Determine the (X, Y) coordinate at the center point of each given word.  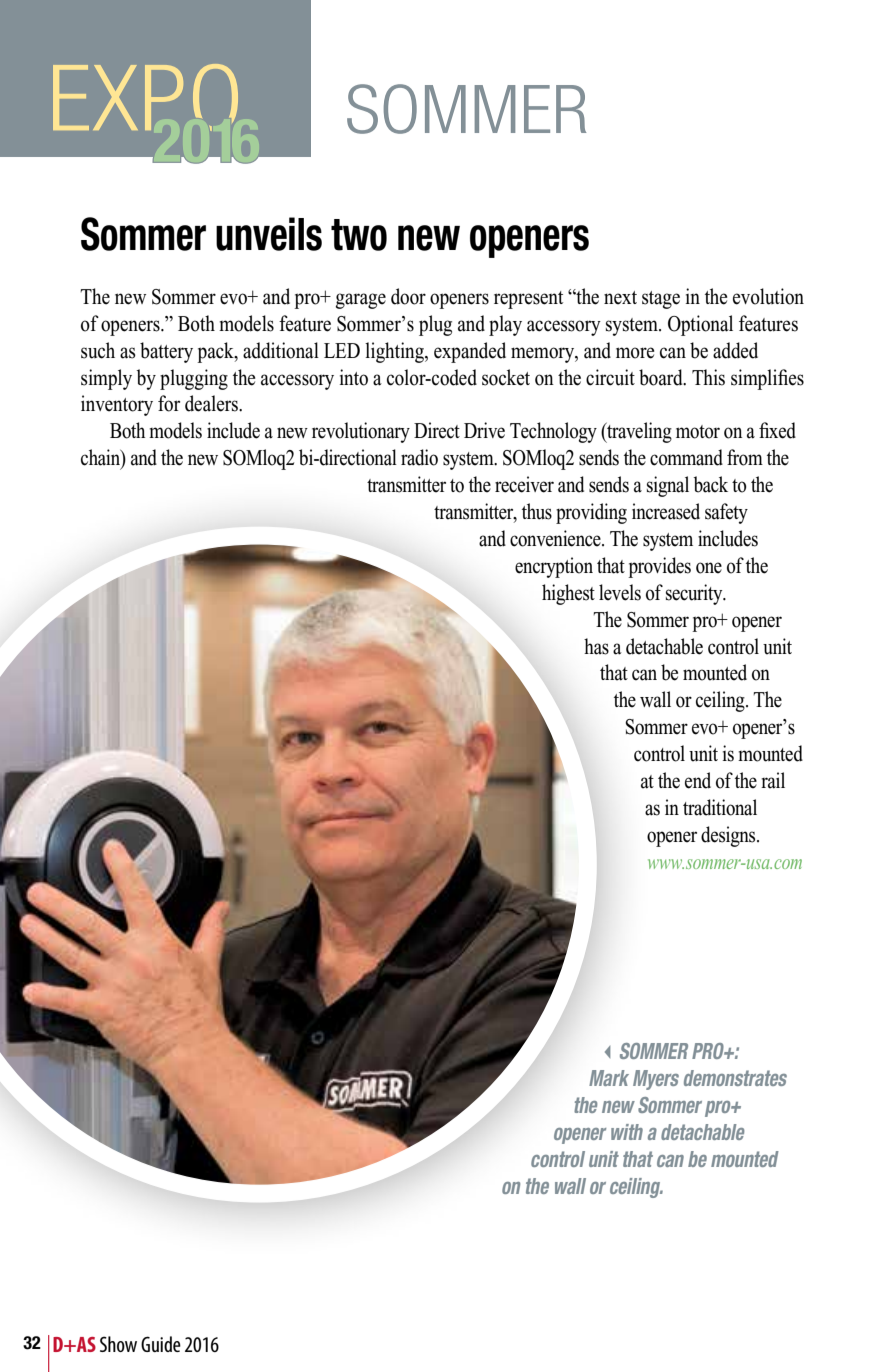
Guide (161, 1344)
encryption (554, 567)
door (408, 296)
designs (729, 836)
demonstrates (735, 1078)
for (169, 403)
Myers (656, 1080)
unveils (269, 234)
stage (661, 300)
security (695, 594)
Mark (609, 1078)
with (627, 1132)
